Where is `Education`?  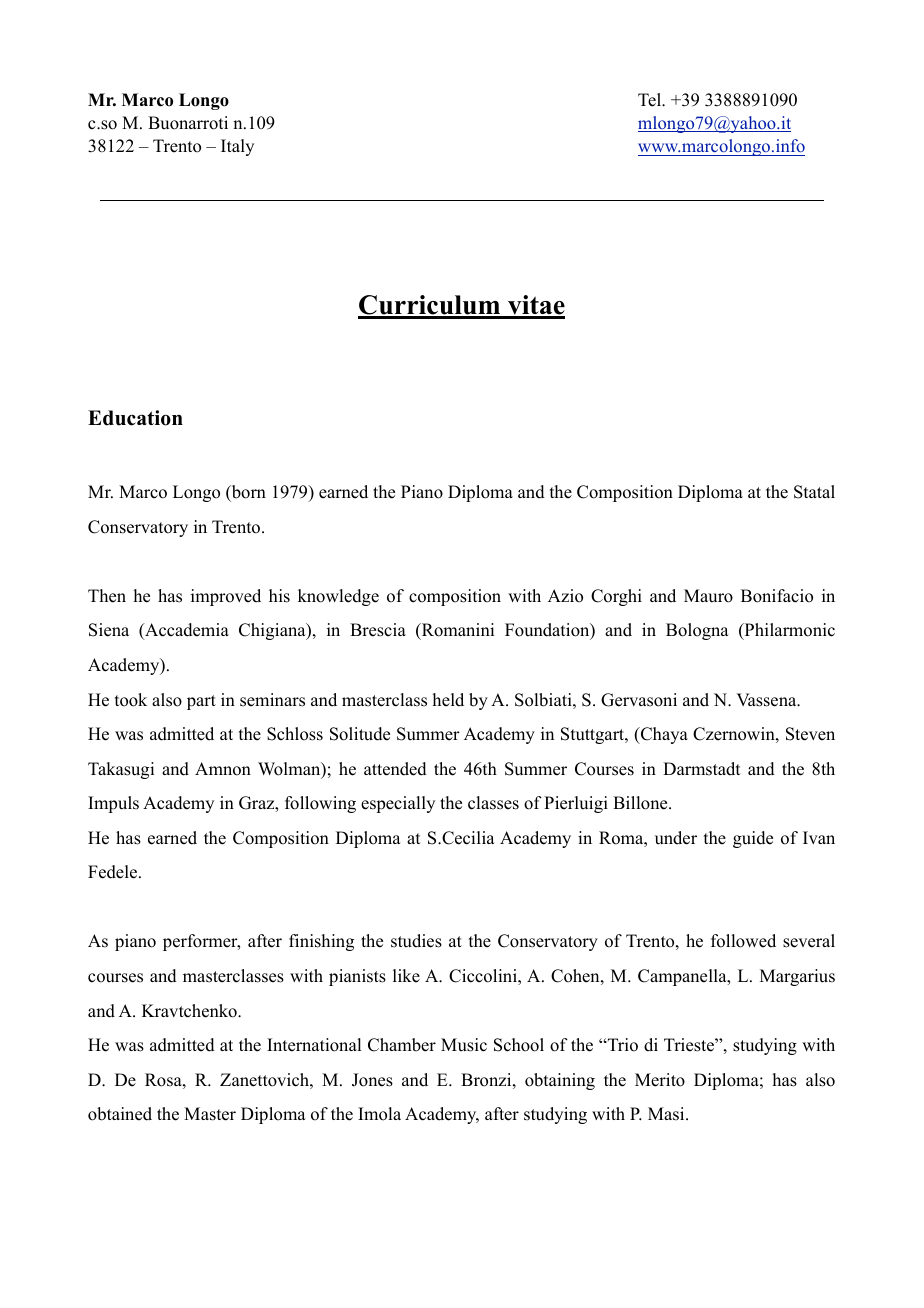
Education is located at coordinates (135, 418).
